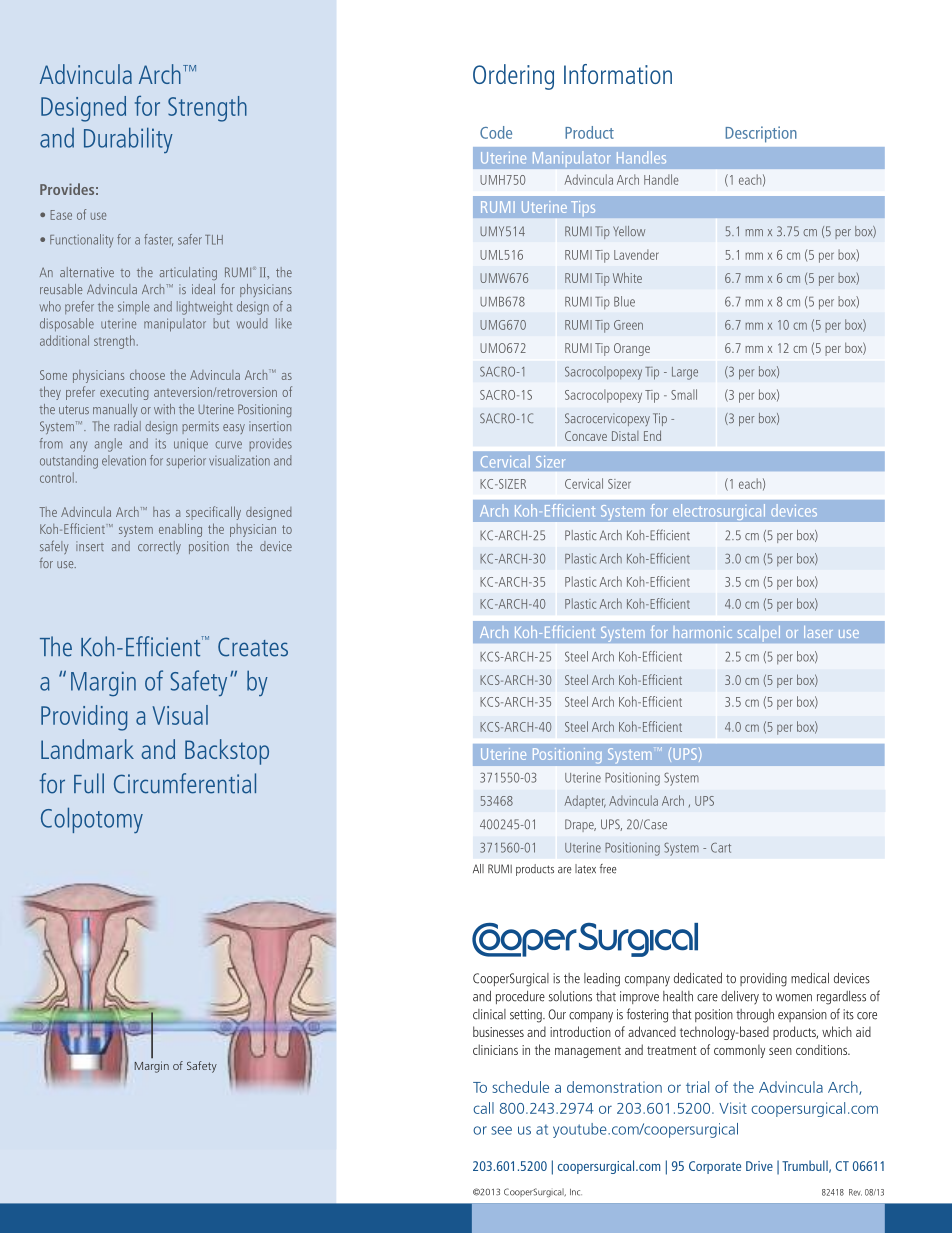 This screenshot has width=952, height=1233. Describe the element at coordinates (128, 140) in the screenshot. I see `Durability` at that location.
